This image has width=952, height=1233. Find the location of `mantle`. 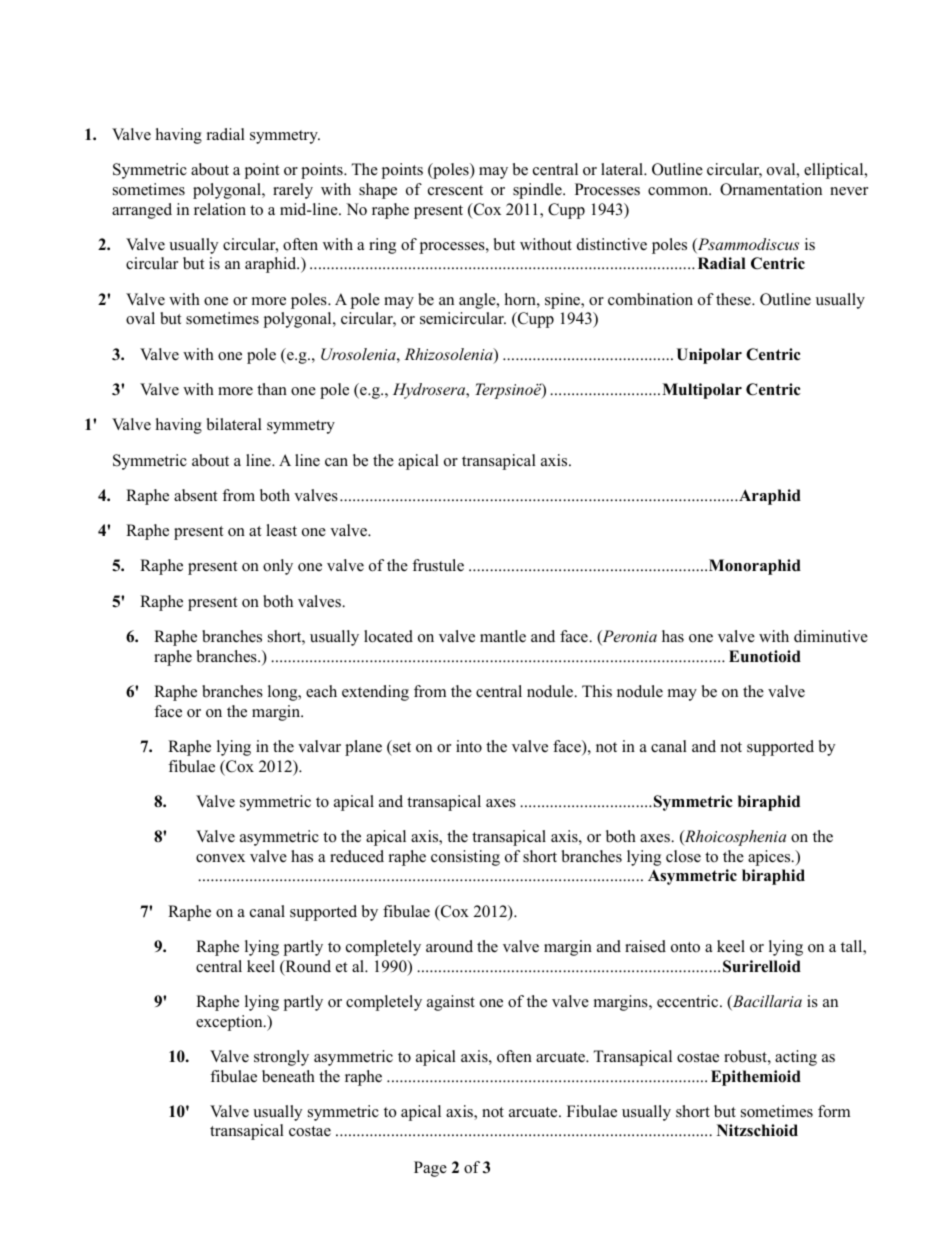

mantle is located at coordinates (503, 636).
